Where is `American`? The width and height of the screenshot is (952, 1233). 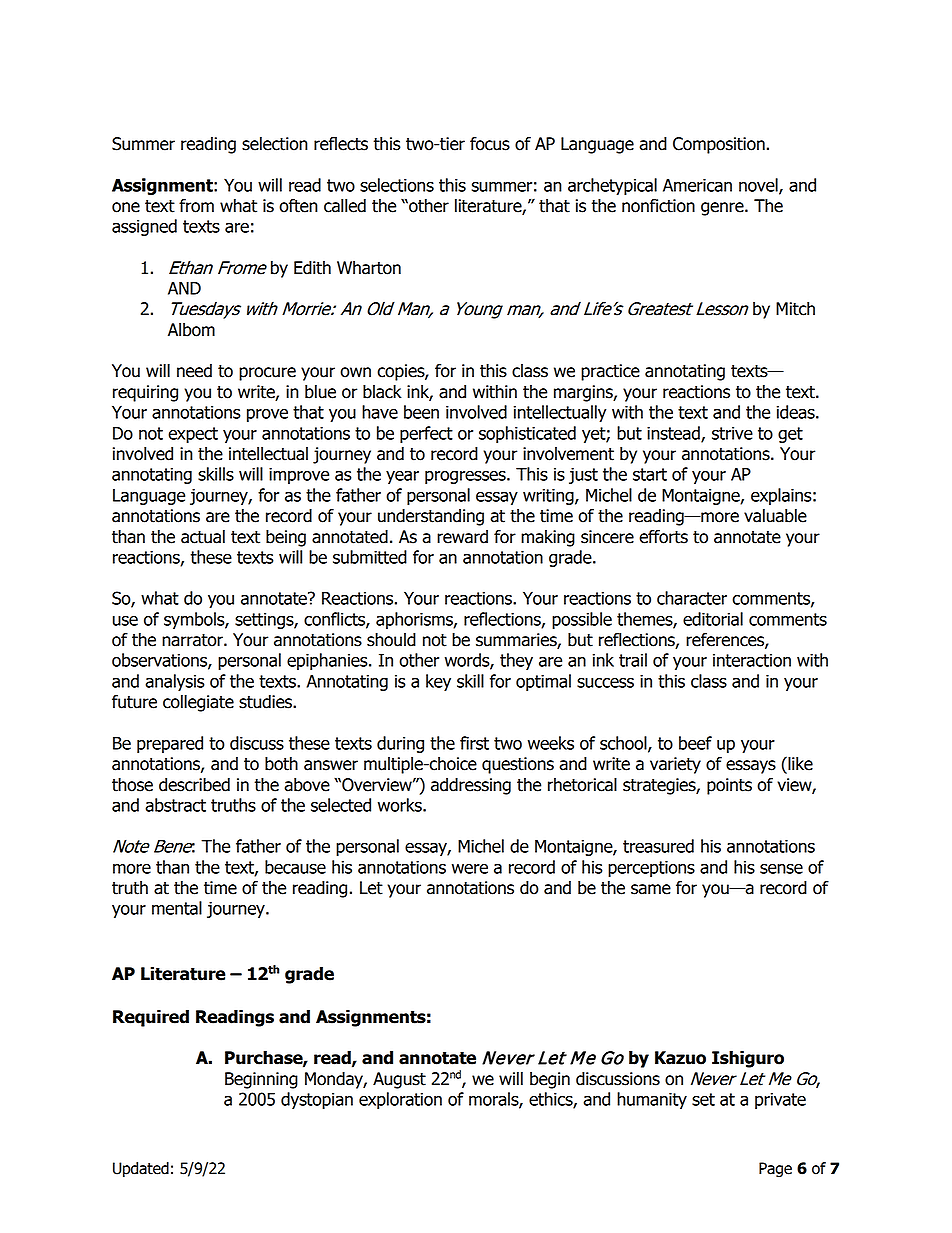 American is located at coordinates (697, 185).
